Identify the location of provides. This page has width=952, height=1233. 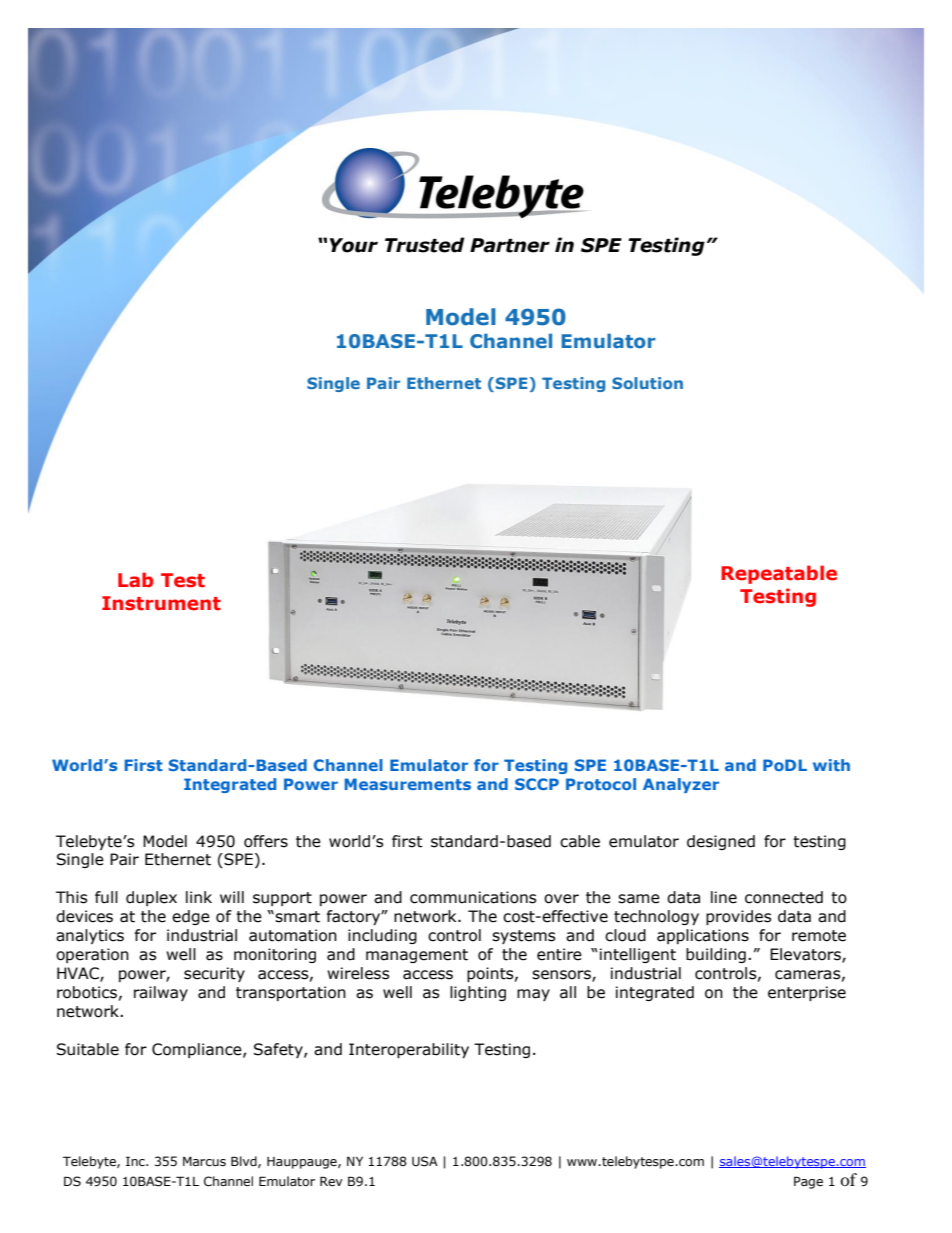
(739, 917).
